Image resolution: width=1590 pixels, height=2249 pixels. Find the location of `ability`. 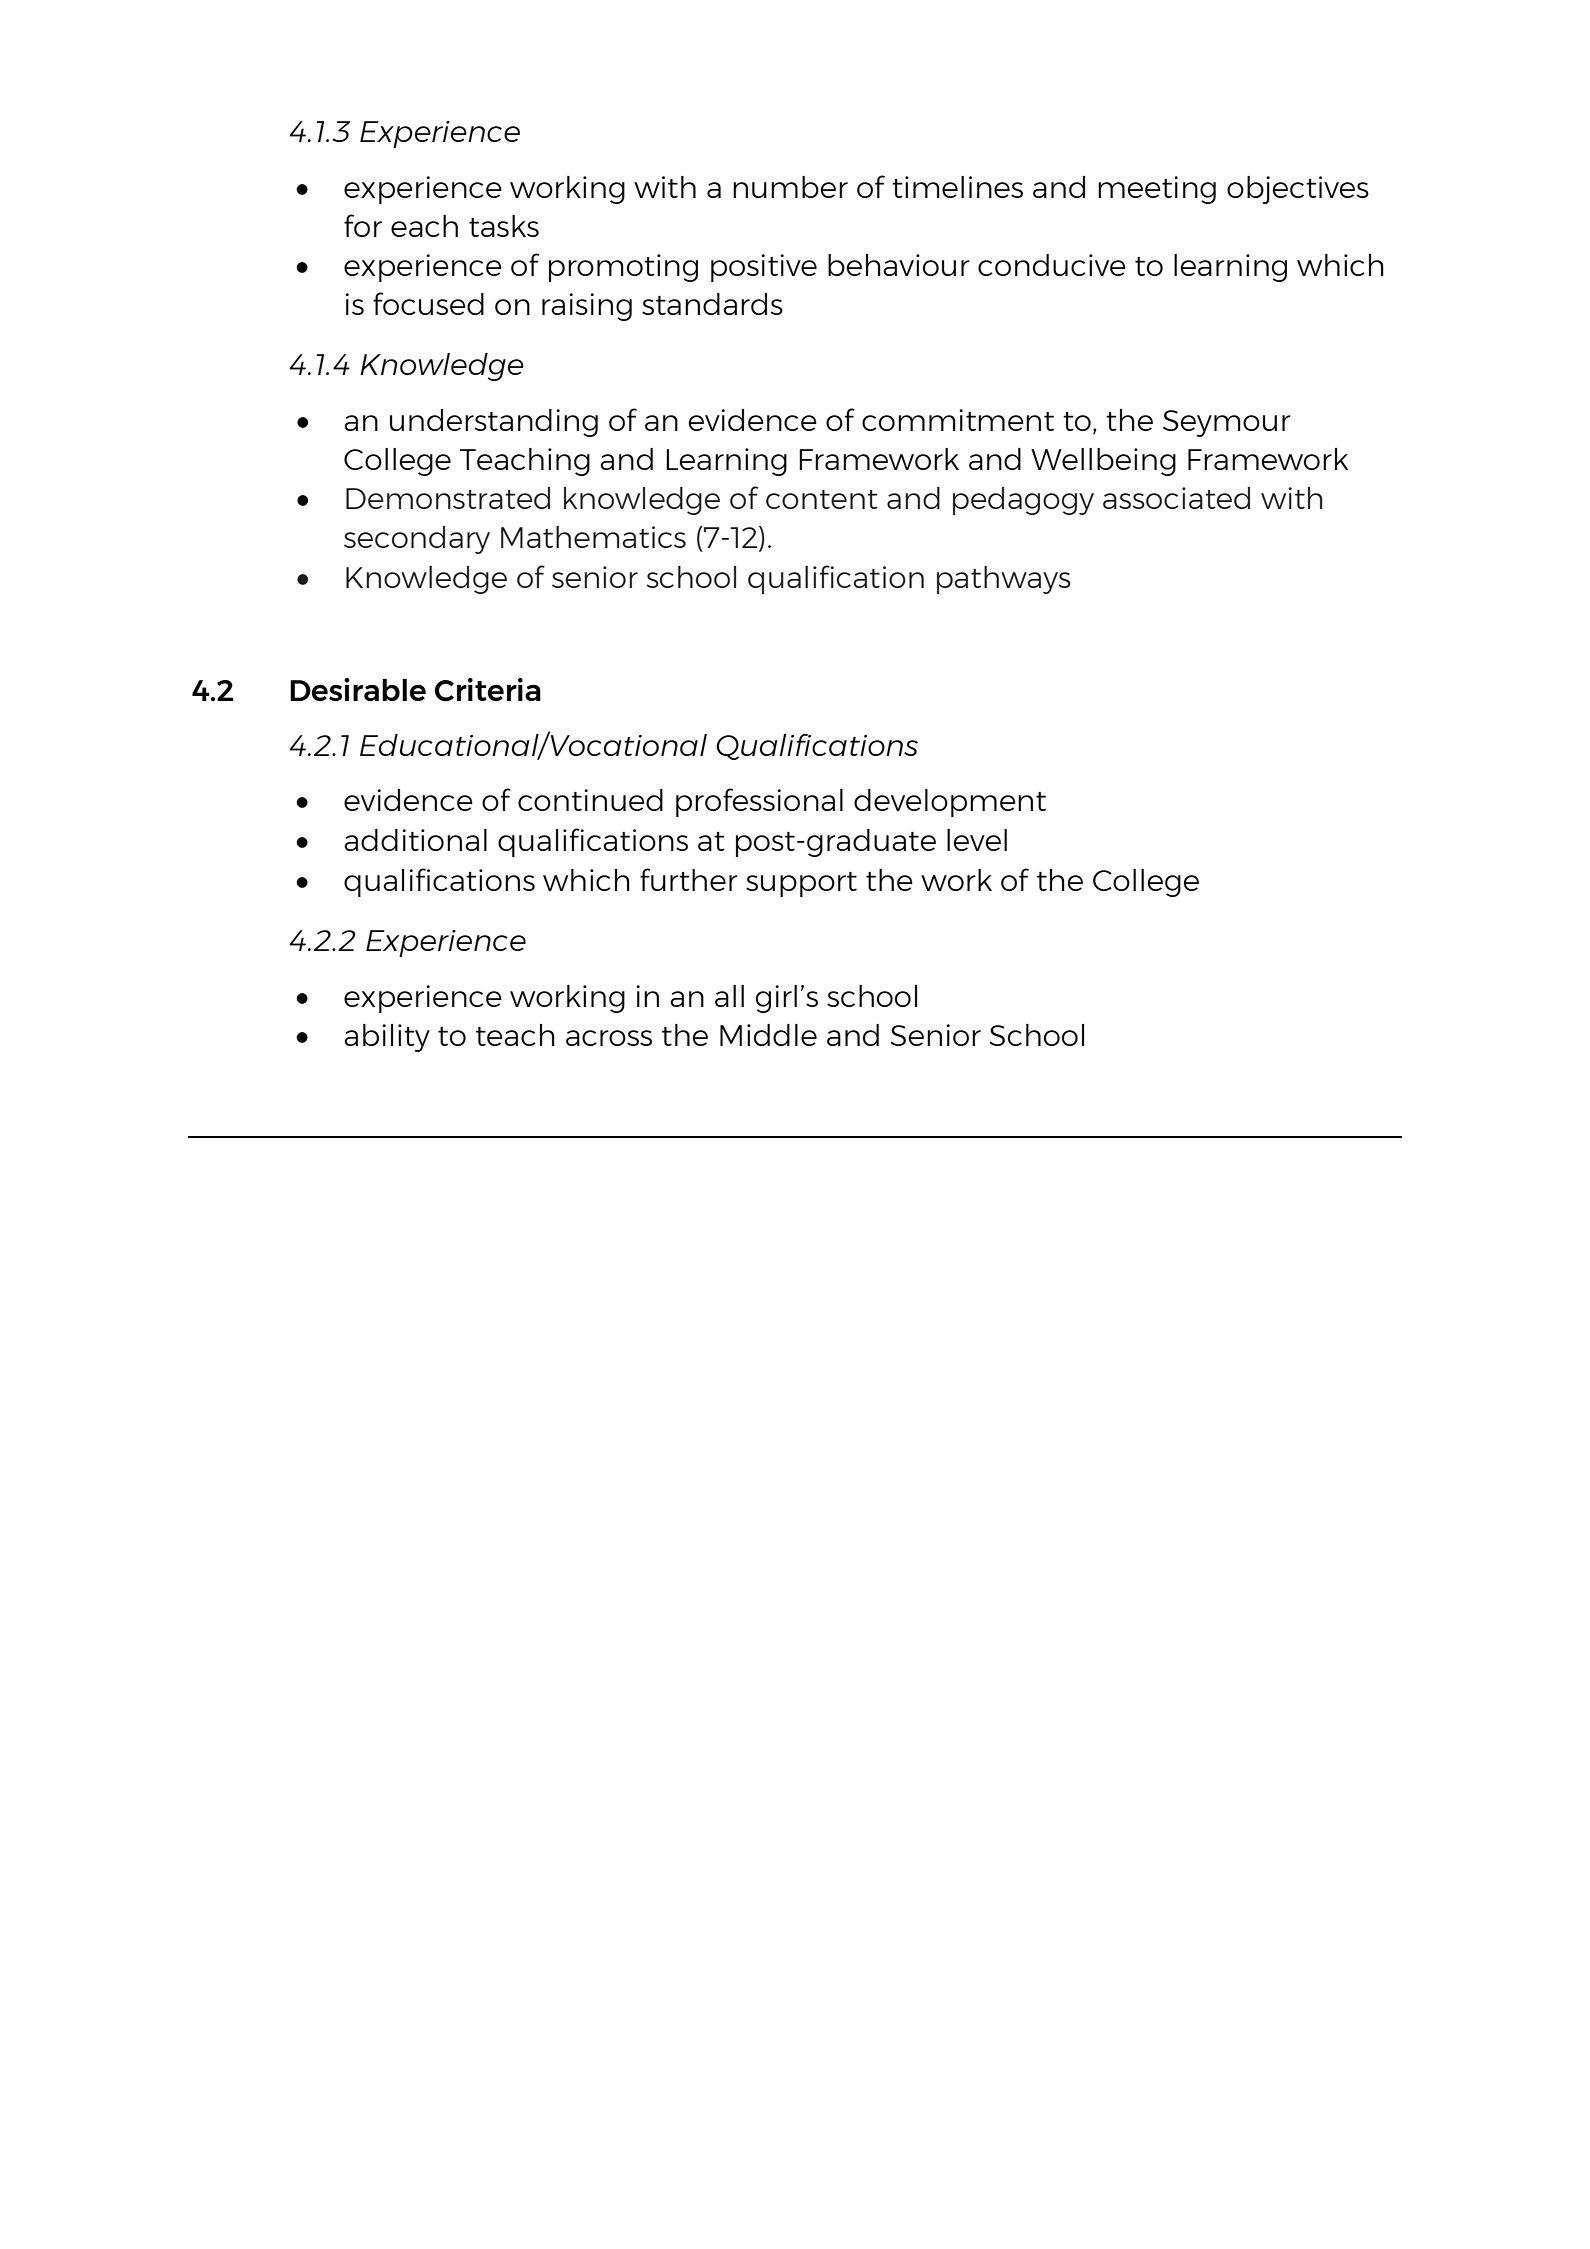

ability is located at coordinates (387, 1038).
